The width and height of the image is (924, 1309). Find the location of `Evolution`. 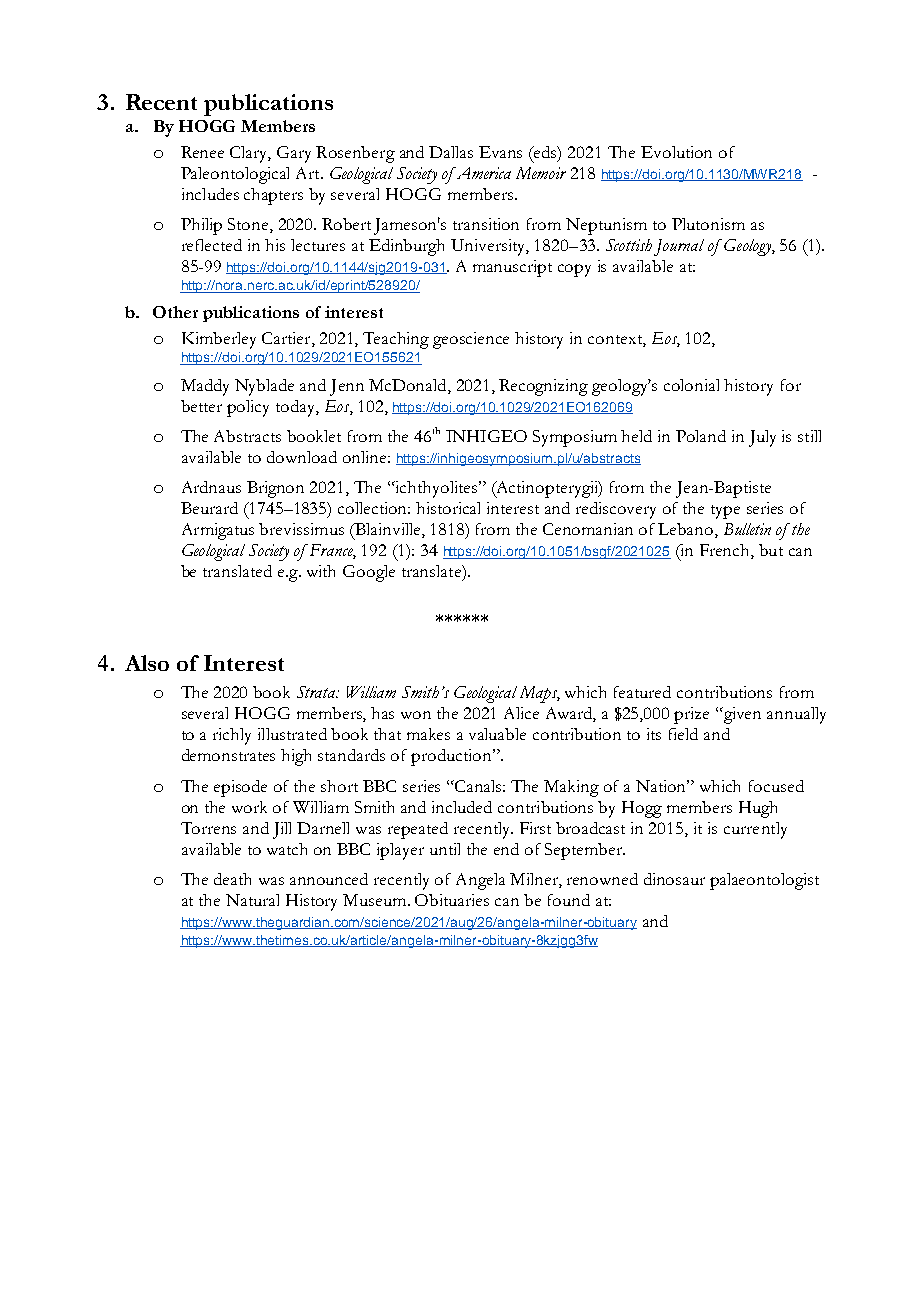

Evolution is located at coordinates (676, 152).
